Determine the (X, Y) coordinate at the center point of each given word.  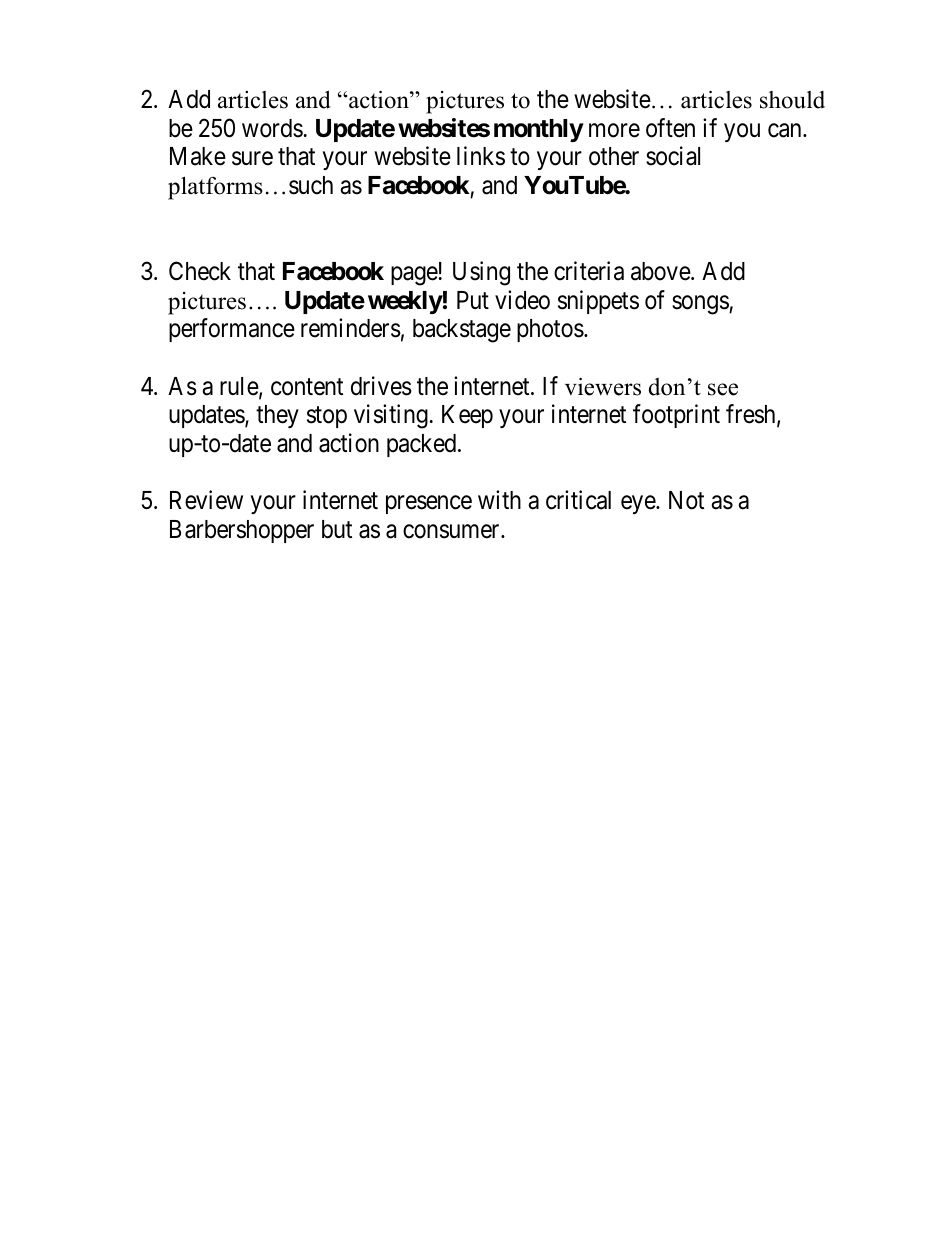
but (337, 529)
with (499, 499)
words (272, 128)
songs (701, 305)
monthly (538, 130)
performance (232, 330)
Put (473, 300)
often (670, 128)
